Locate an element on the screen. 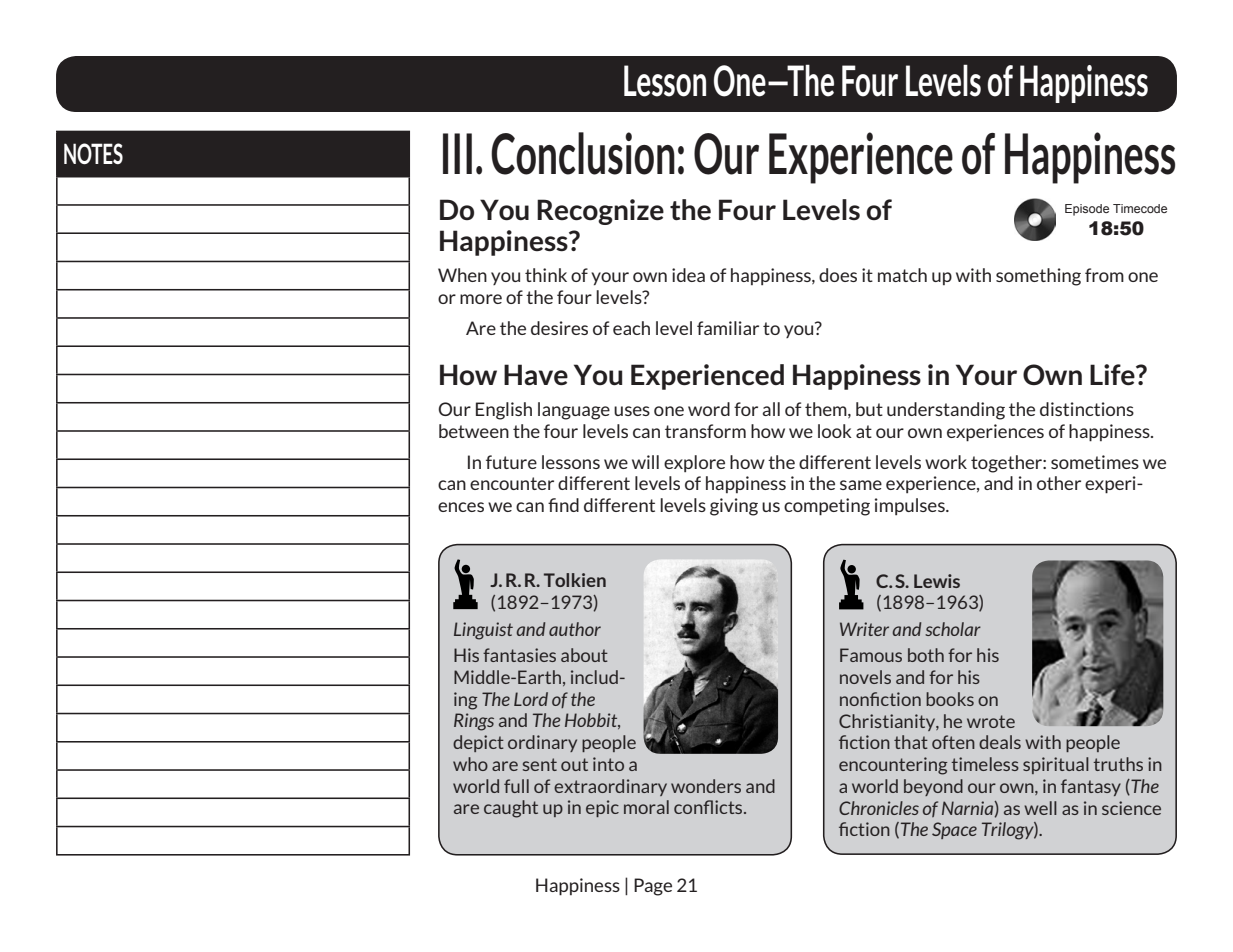 This screenshot has width=1233, height=952. understanding is located at coordinates (946, 411).
